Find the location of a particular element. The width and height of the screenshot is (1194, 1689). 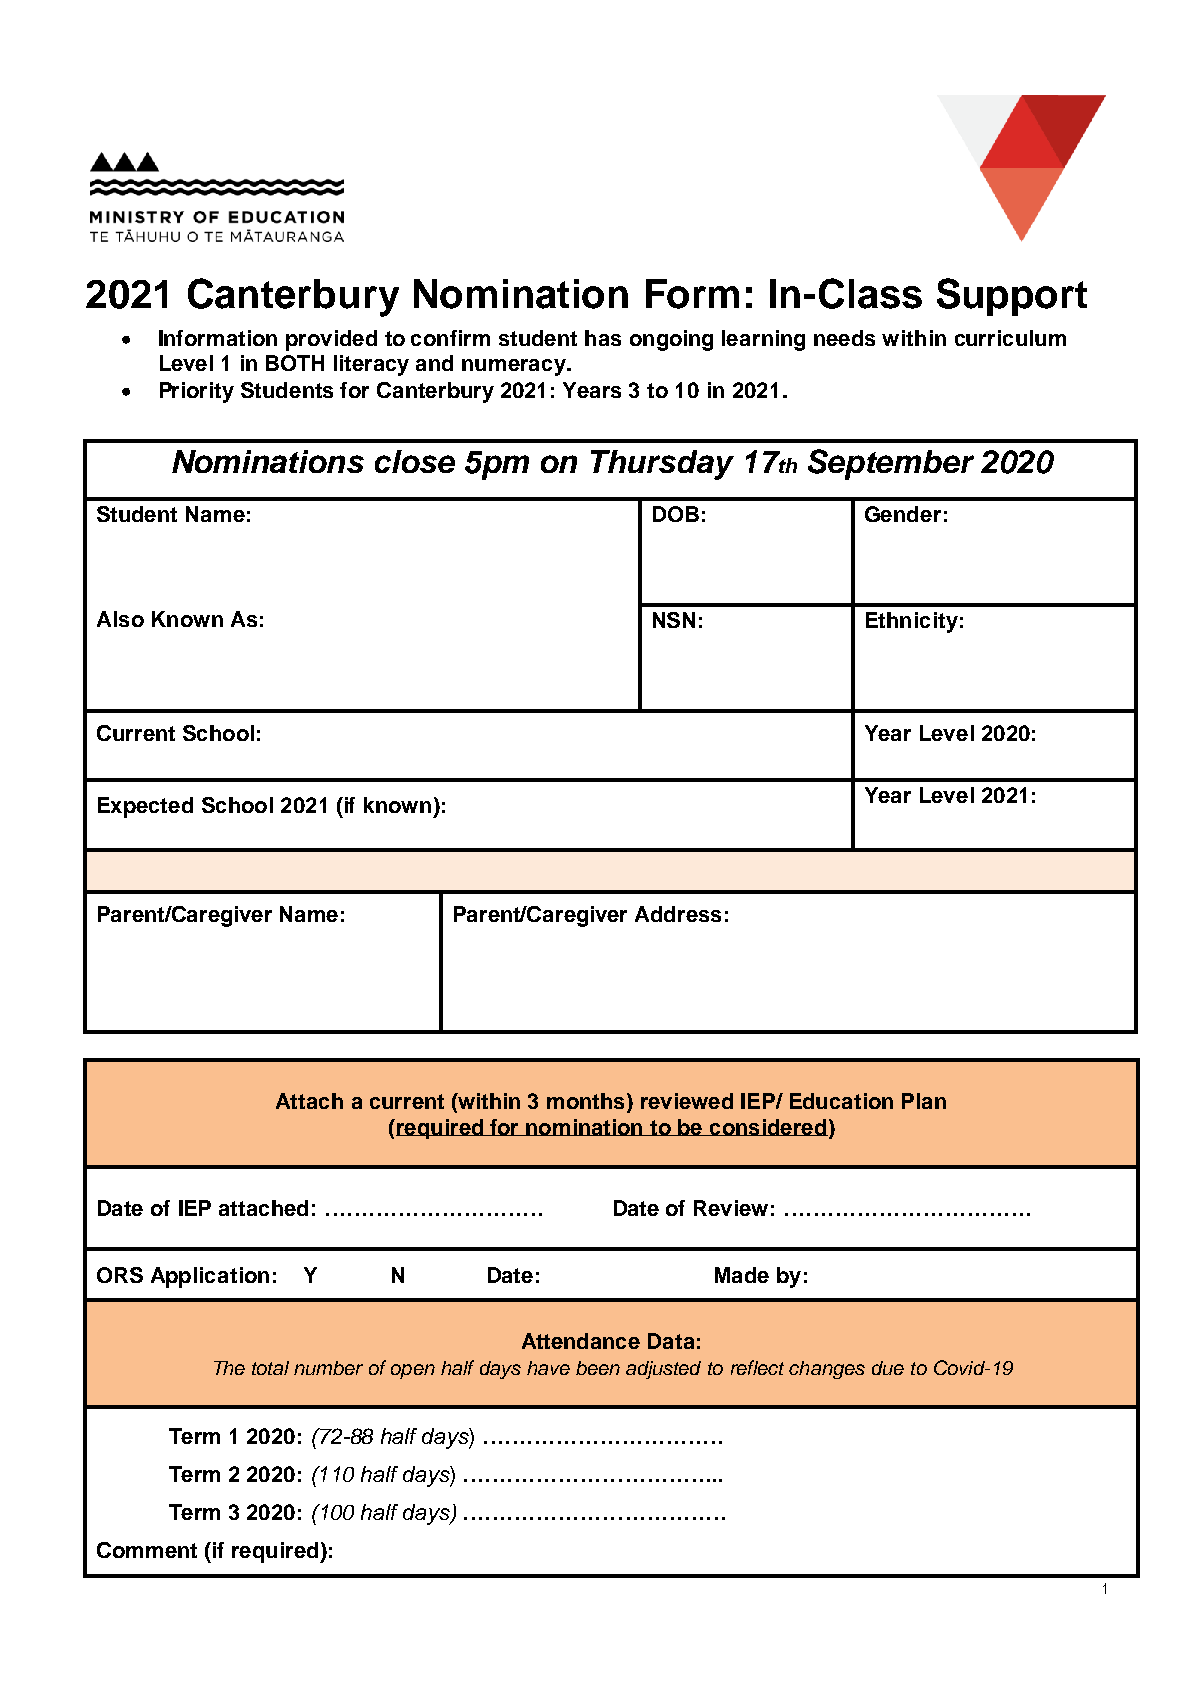

Comment is located at coordinates (147, 1550).
